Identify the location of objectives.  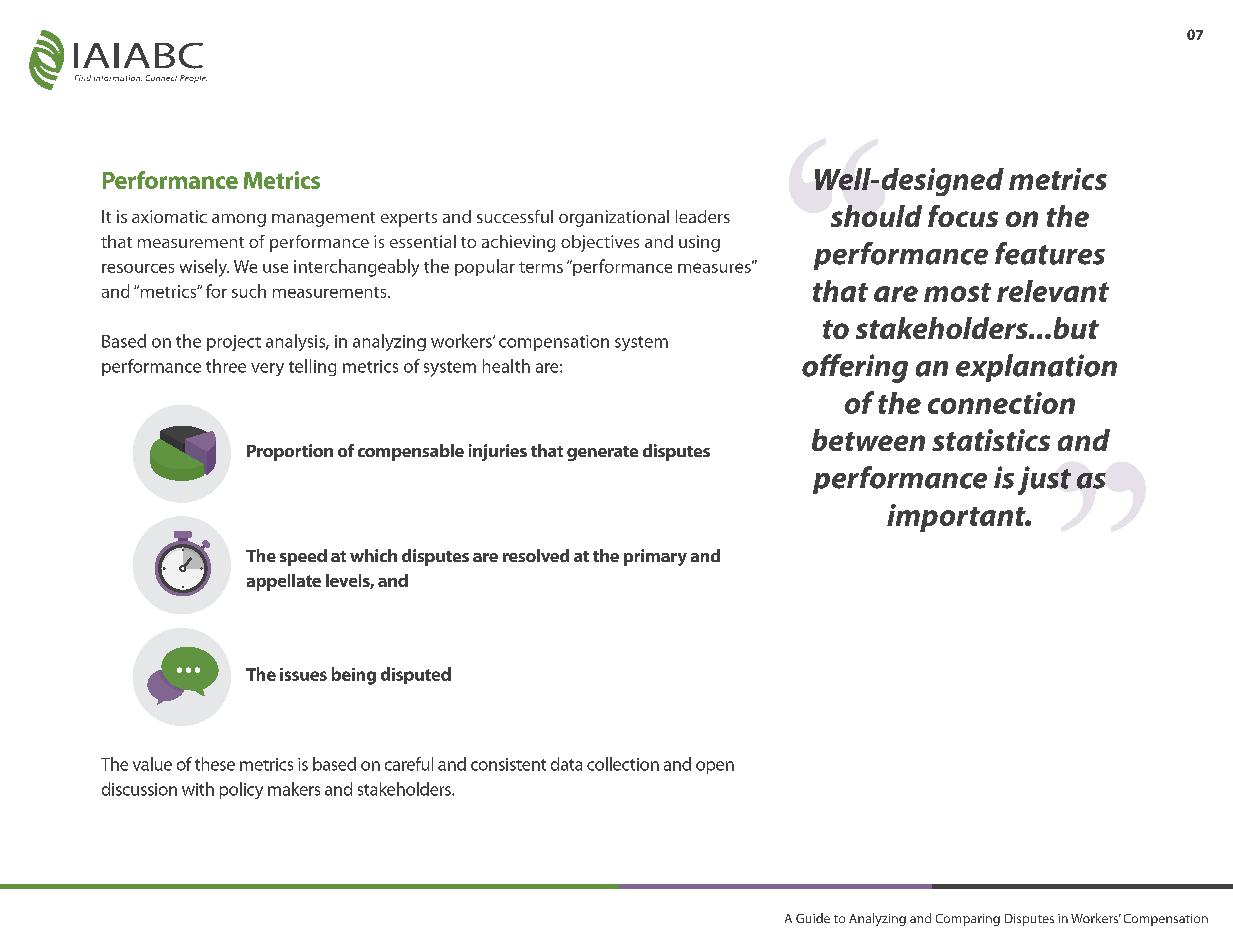
(600, 243).
